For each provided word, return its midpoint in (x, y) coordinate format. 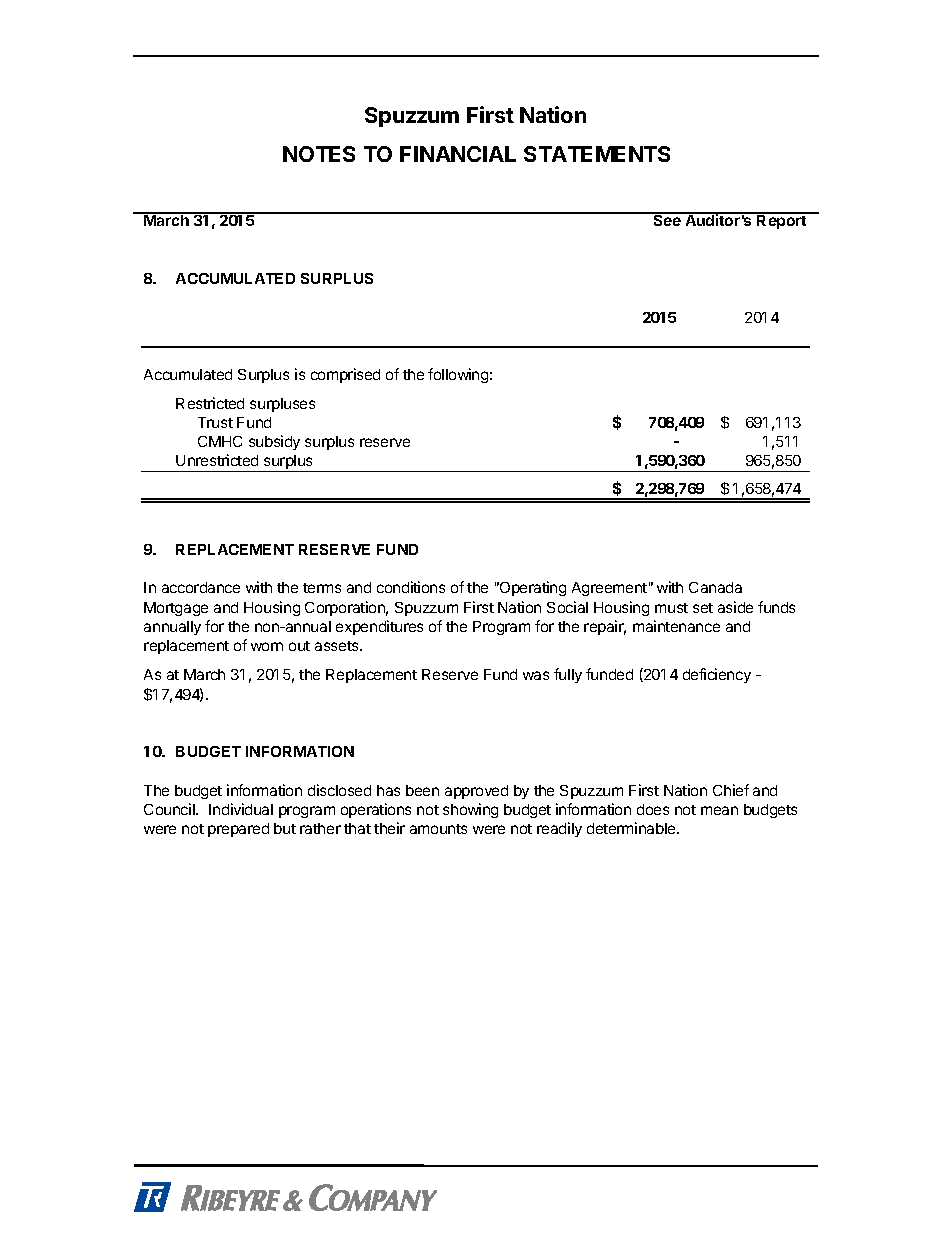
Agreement (609, 589)
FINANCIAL (458, 154)
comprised (345, 375)
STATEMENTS (597, 154)
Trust (215, 422)
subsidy (274, 442)
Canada (715, 587)
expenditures (379, 627)
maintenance (676, 626)
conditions (411, 587)
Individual (241, 809)
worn (267, 646)
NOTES (319, 154)
